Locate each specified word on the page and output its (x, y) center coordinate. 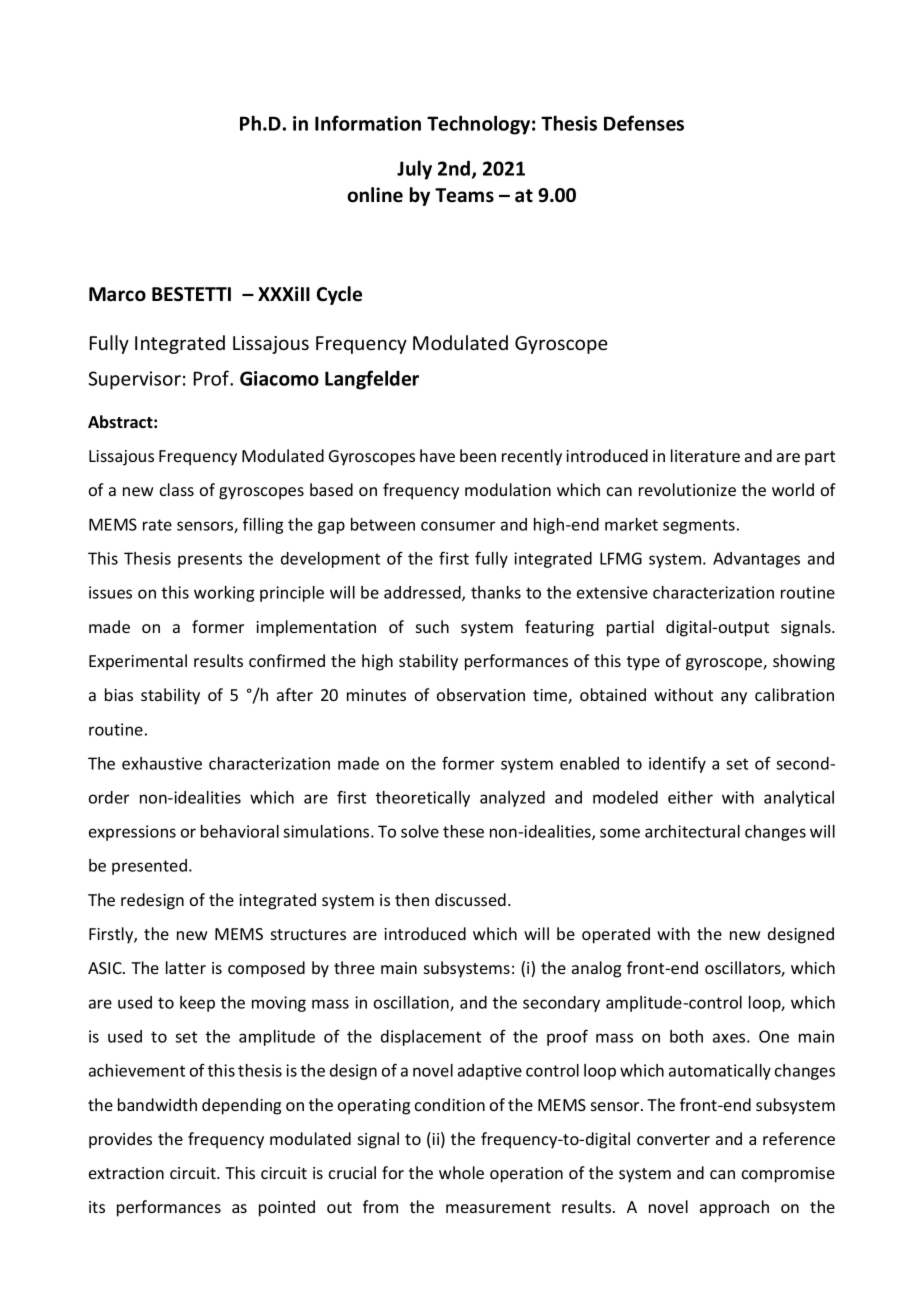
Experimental (138, 662)
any (734, 698)
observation (481, 694)
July (414, 170)
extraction (126, 1173)
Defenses (644, 123)
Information (368, 123)
